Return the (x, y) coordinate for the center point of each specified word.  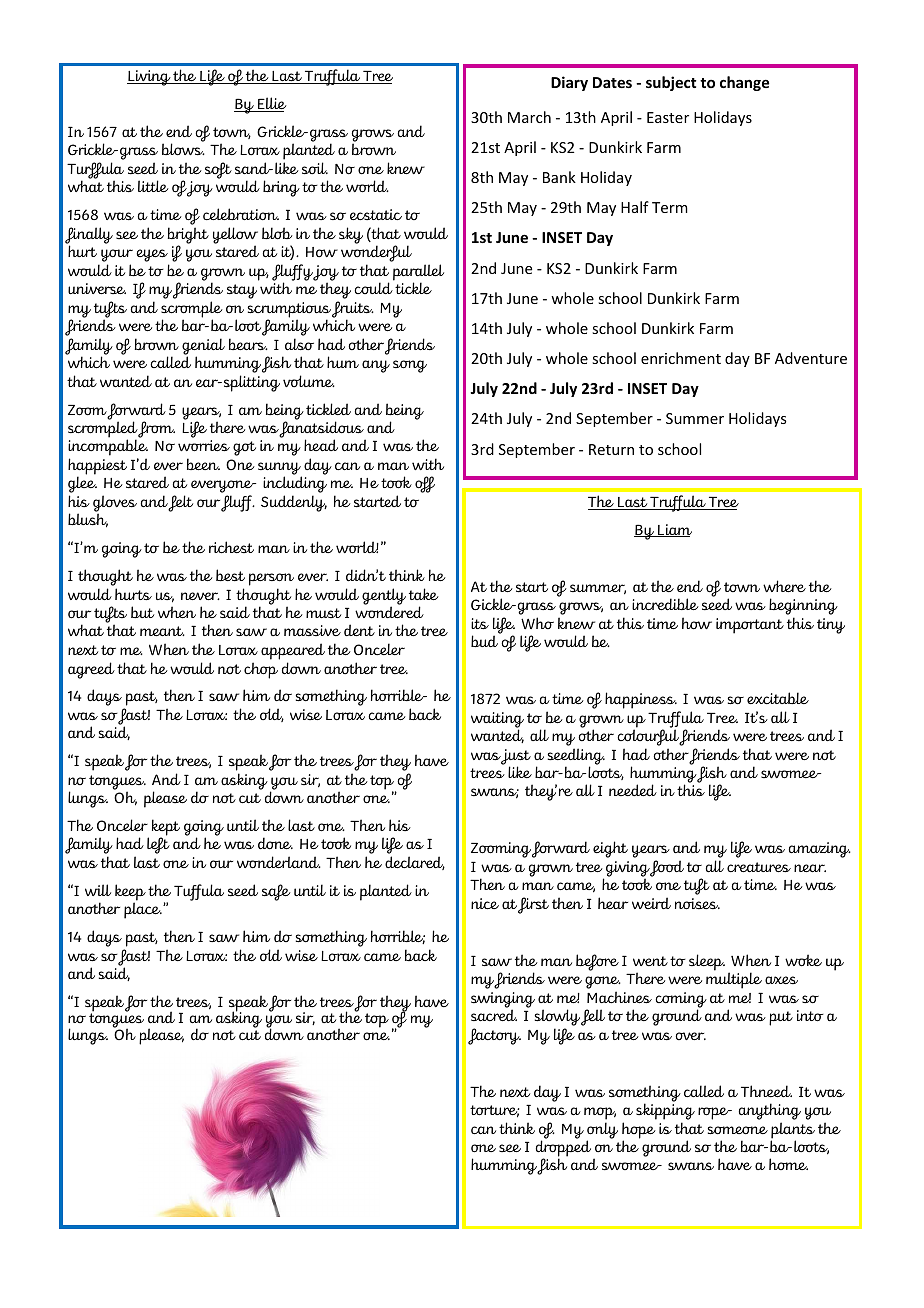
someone (738, 1130)
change (744, 83)
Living (150, 78)
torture (494, 1111)
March (529, 117)
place (143, 910)
